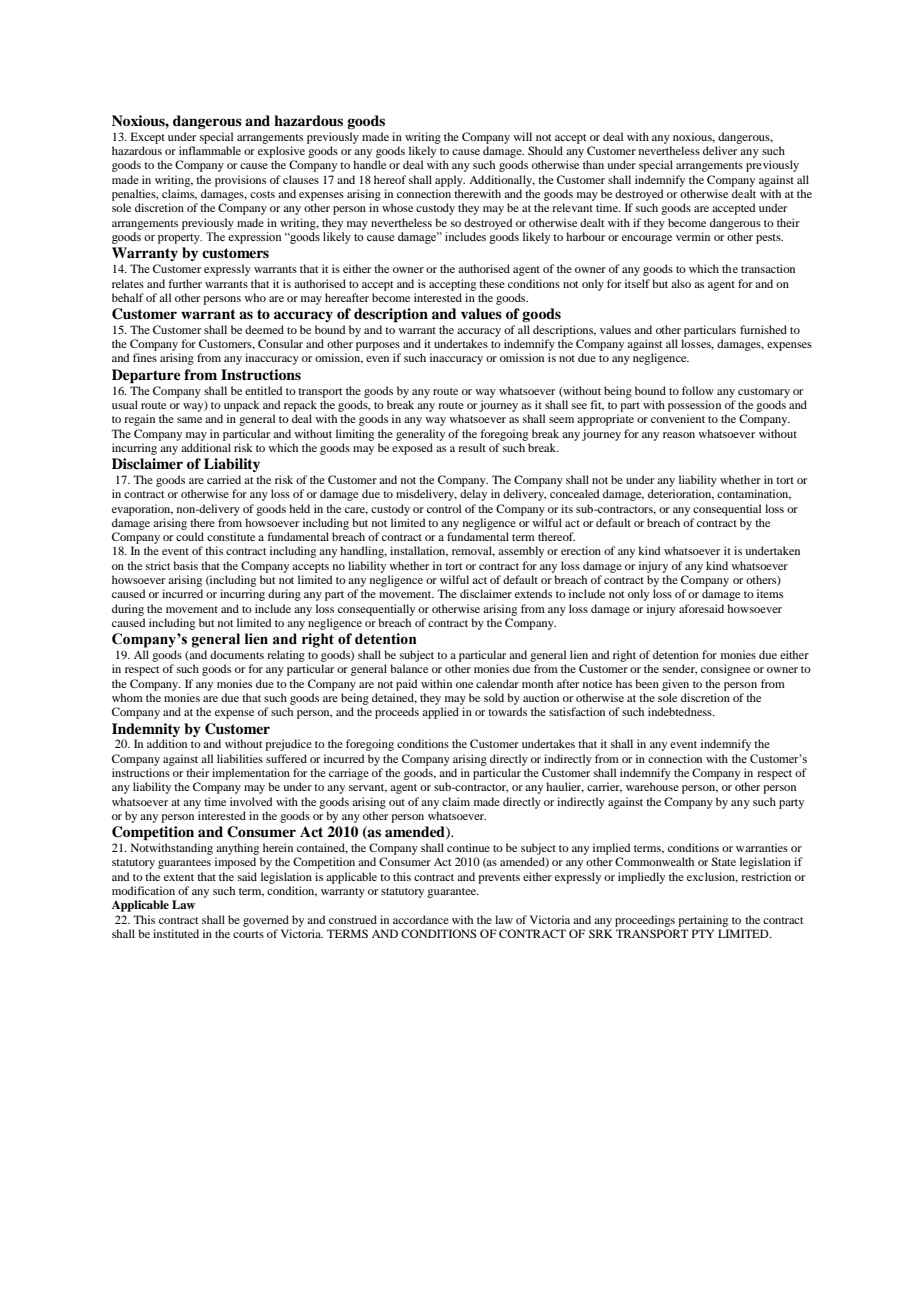 The width and height of the screenshot is (924, 1308). What do you see at coordinates (176, 933) in the screenshot?
I see `instituted` at bounding box center [176, 933].
